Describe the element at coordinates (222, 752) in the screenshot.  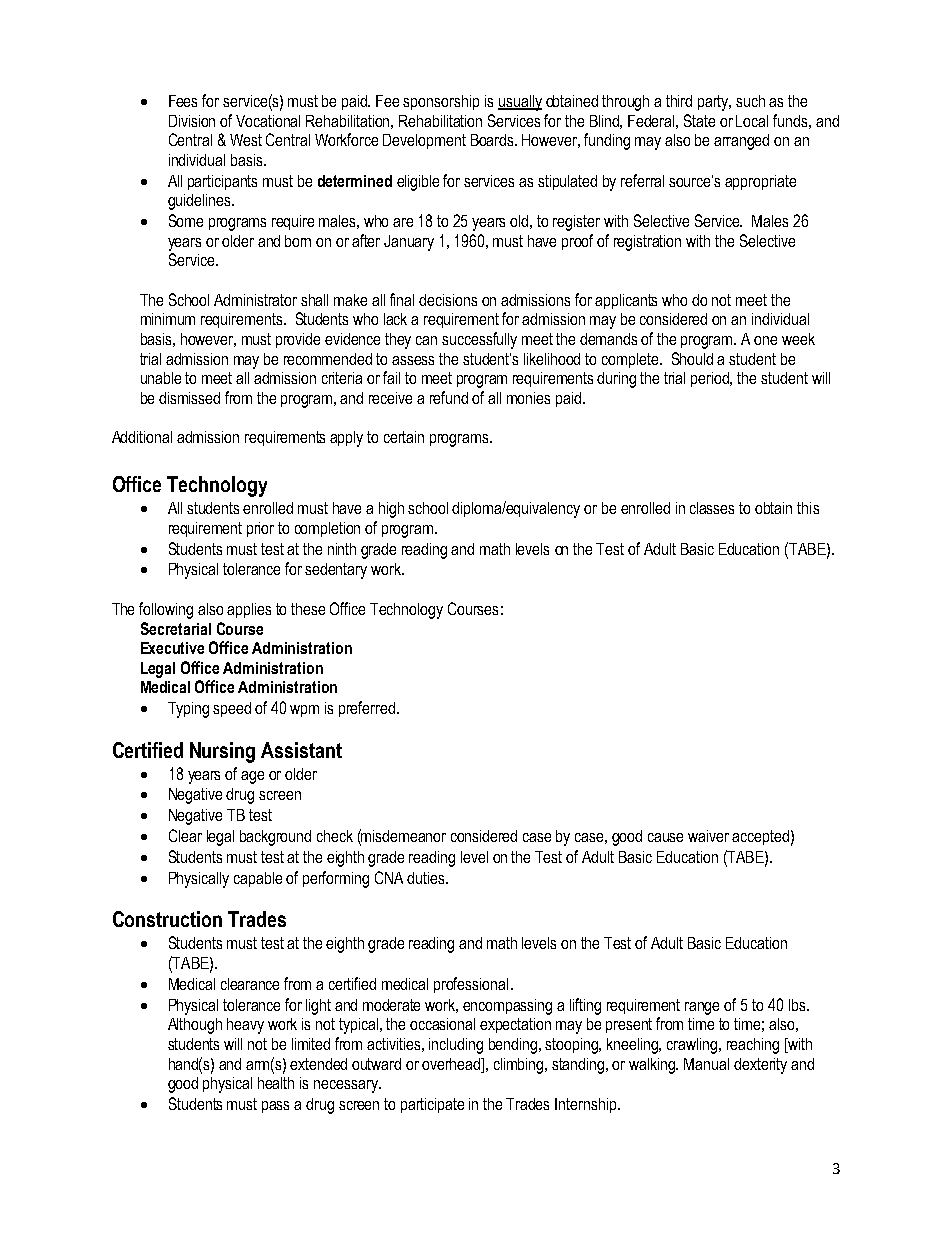
I see `Nursing` at that location.
